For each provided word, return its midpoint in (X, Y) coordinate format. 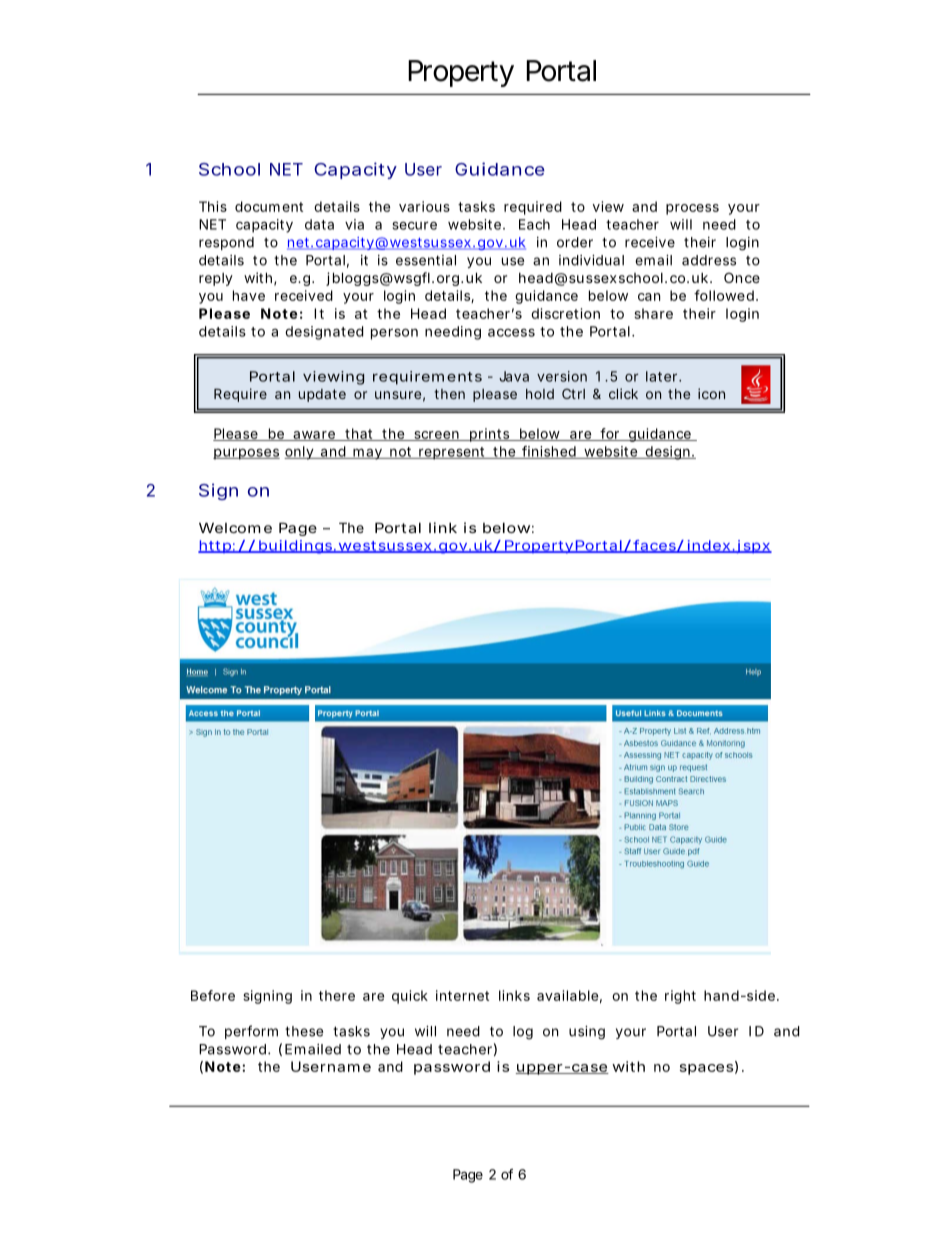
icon (711, 393)
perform (251, 1032)
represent (451, 453)
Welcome (235, 527)
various (424, 206)
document (269, 206)
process (692, 209)
